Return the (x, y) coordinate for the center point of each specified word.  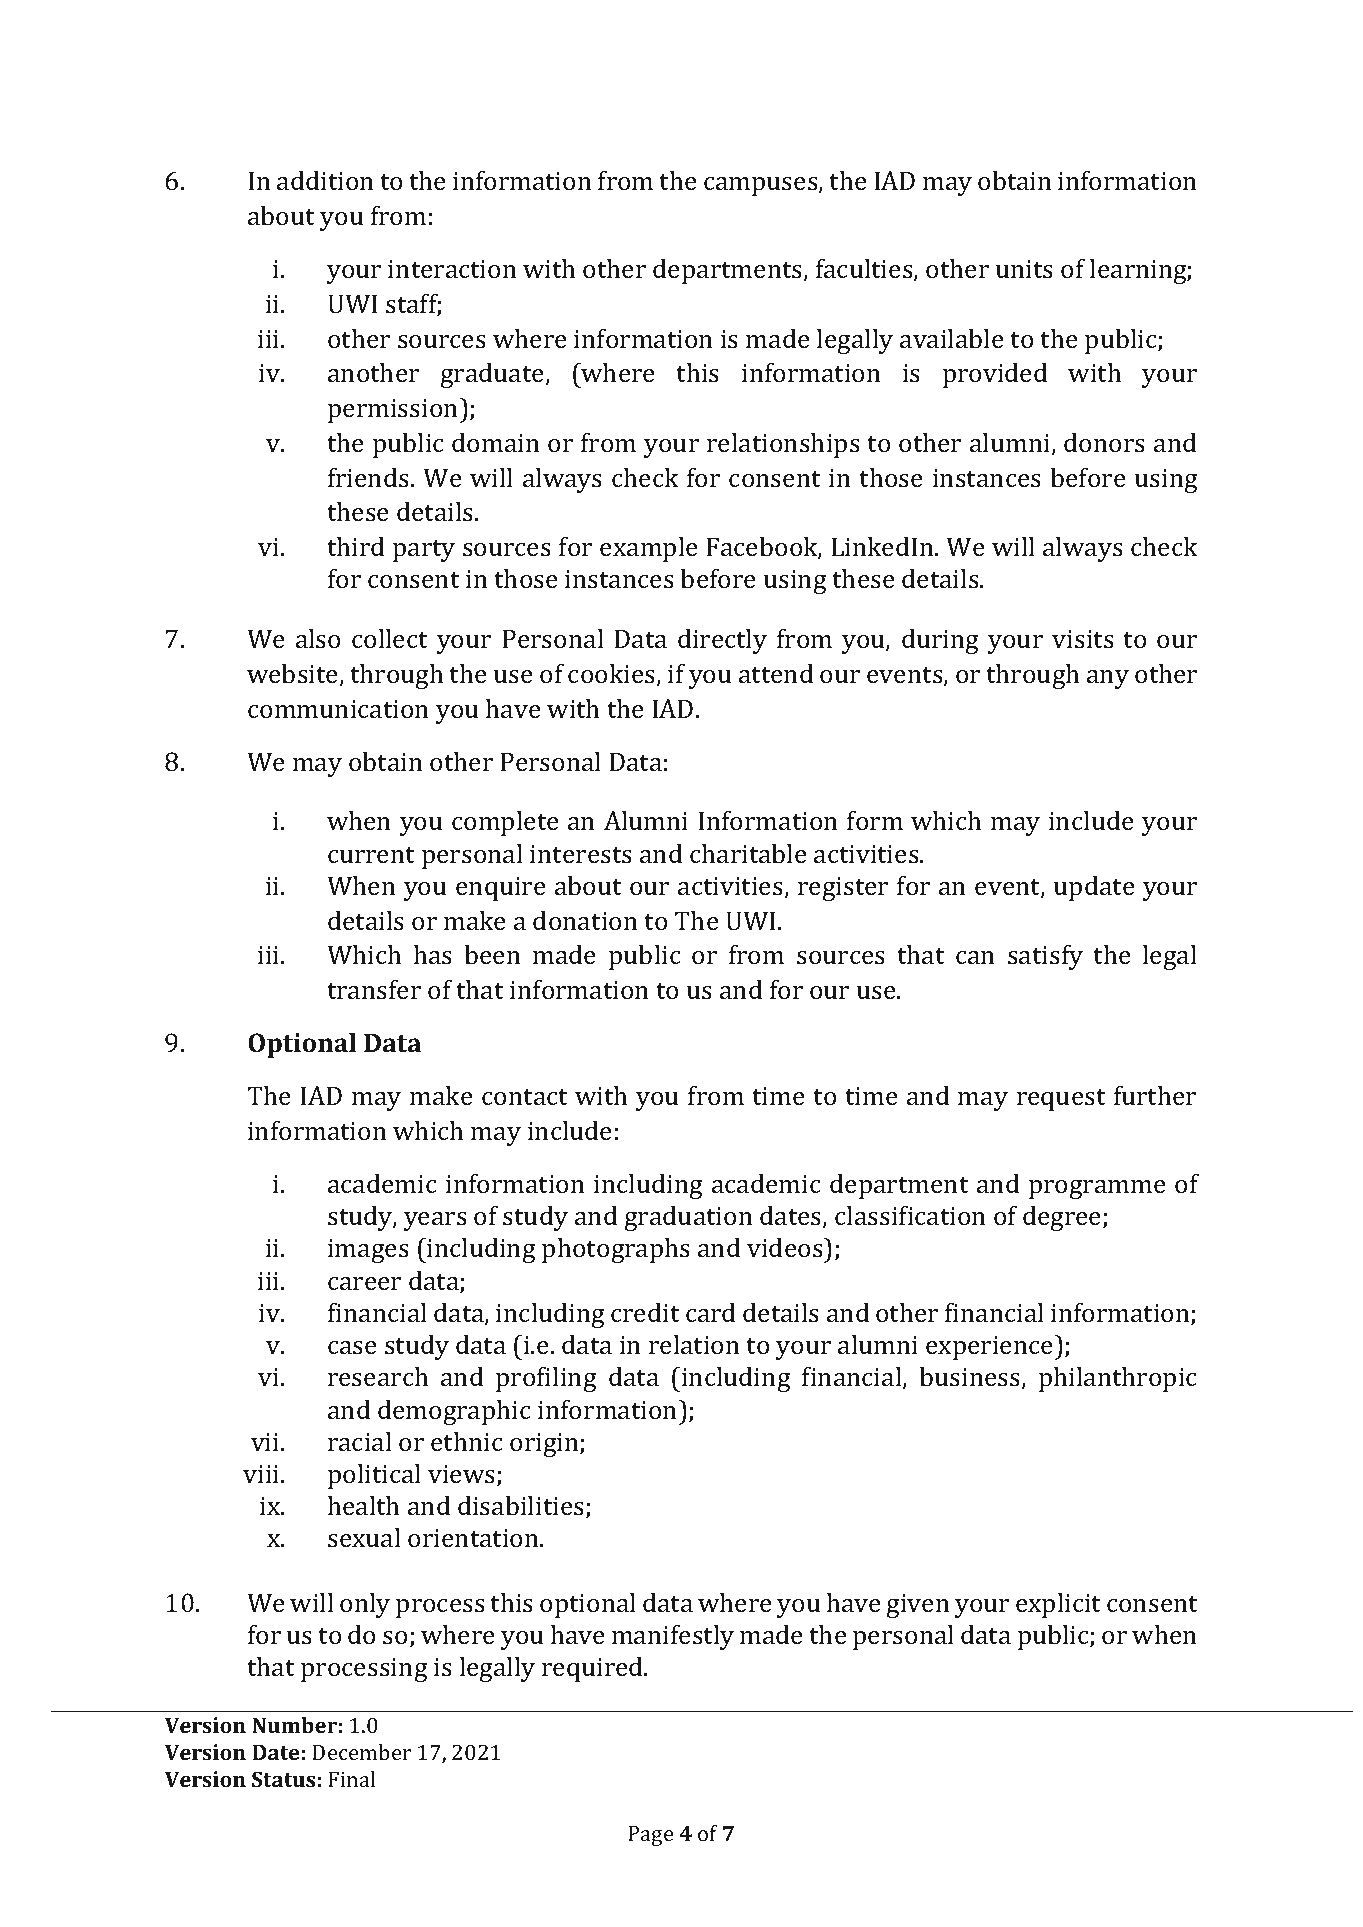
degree (1063, 1218)
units (1024, 269)
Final (351, 1779)
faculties (865, 269)
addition (325, 181)
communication (338, 709)
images (368, 1251)
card (711, 1313)
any (1108, 679)
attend (776, 674)
